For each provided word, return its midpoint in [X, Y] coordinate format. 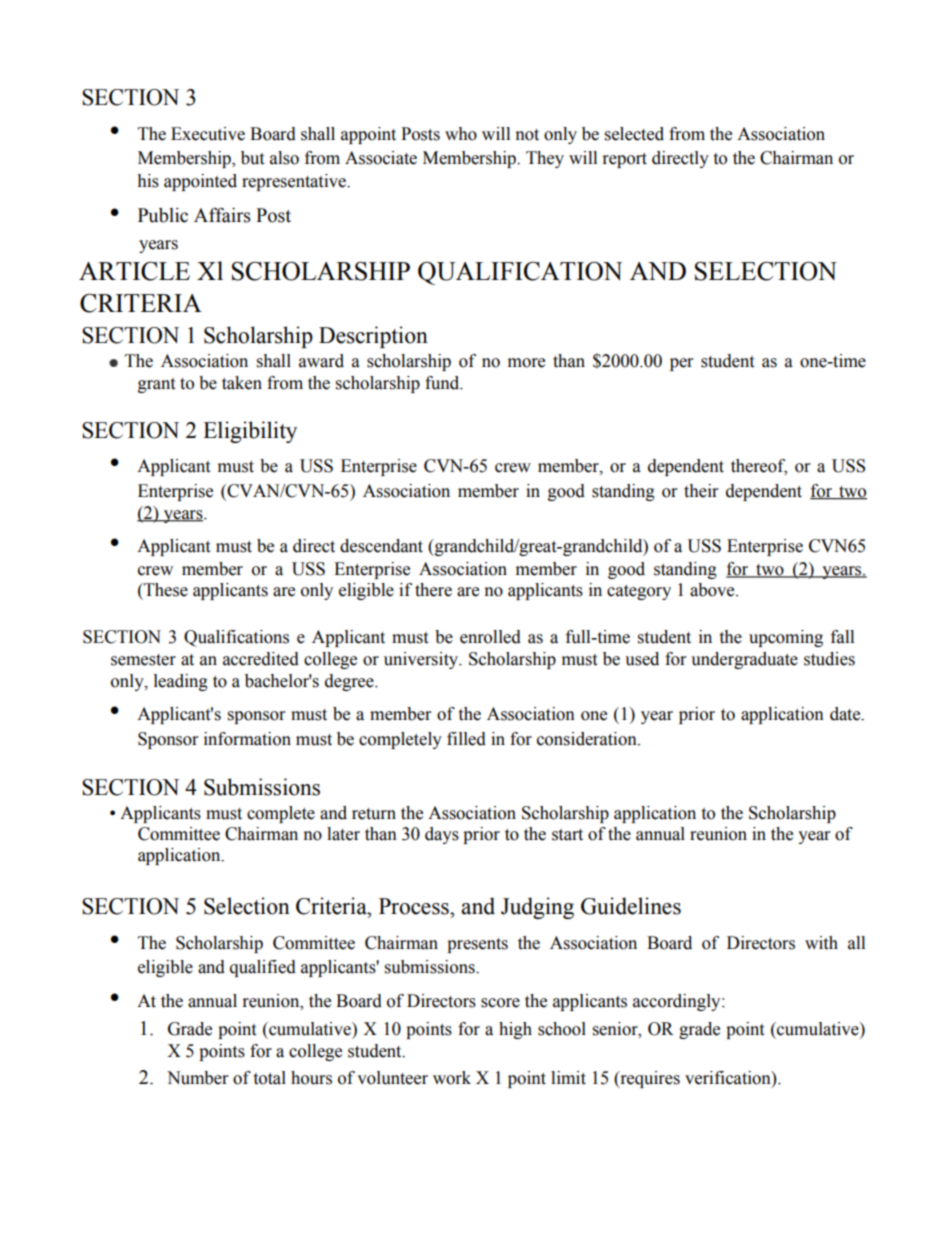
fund [443, 383]
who [461, 134]
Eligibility [250, 432]
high [515, 1030]
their [701, 491]
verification [729, 1078]
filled [466, 739]
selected [634, 134]
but [252, 158]
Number [197, 1078]
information [247, 739]
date [846, 714]
